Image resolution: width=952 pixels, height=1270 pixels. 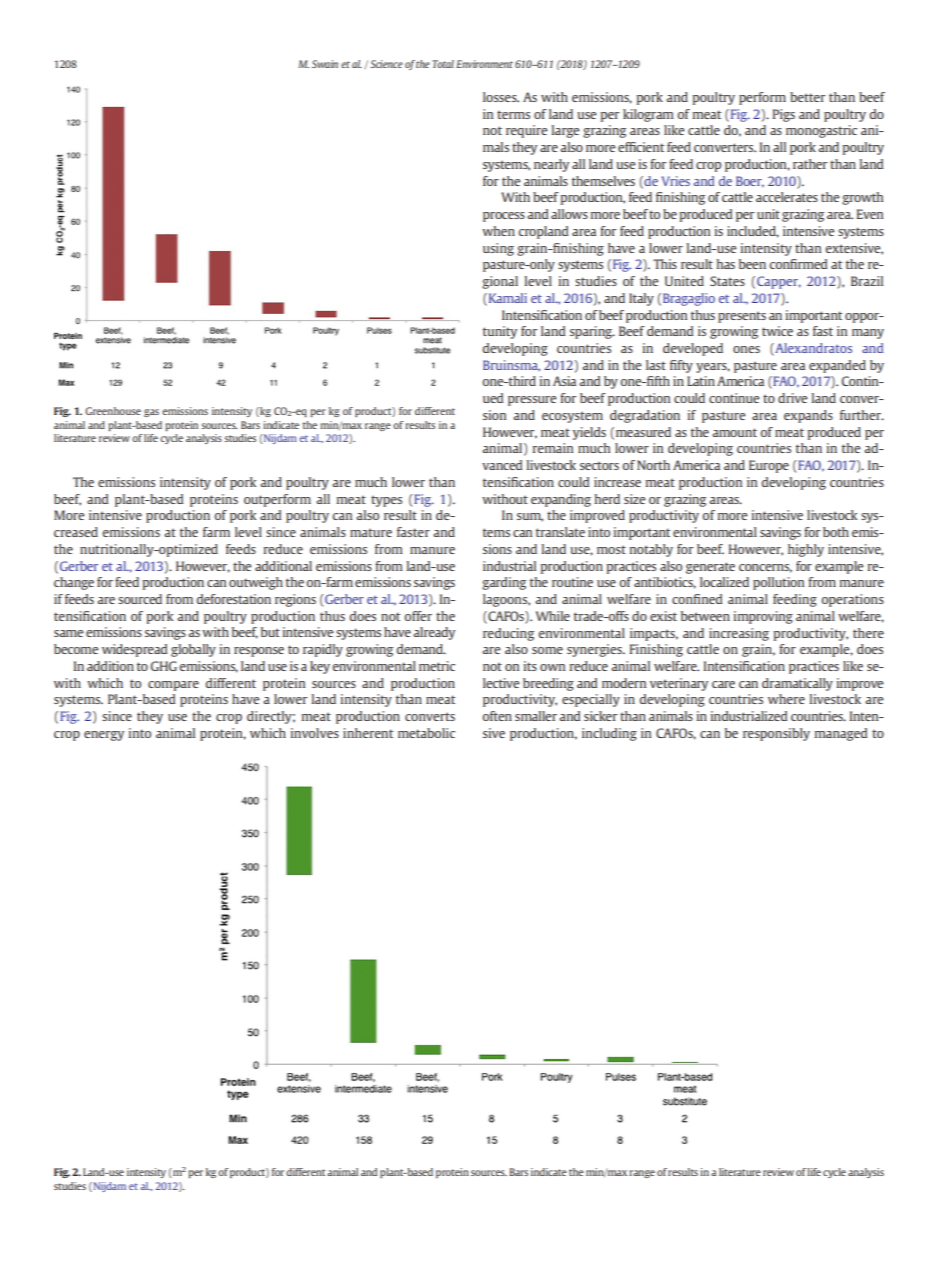 What do you see at coordinates (173, 686) in the screenshot?
I see `compare` at bounding box center [173, 686].
